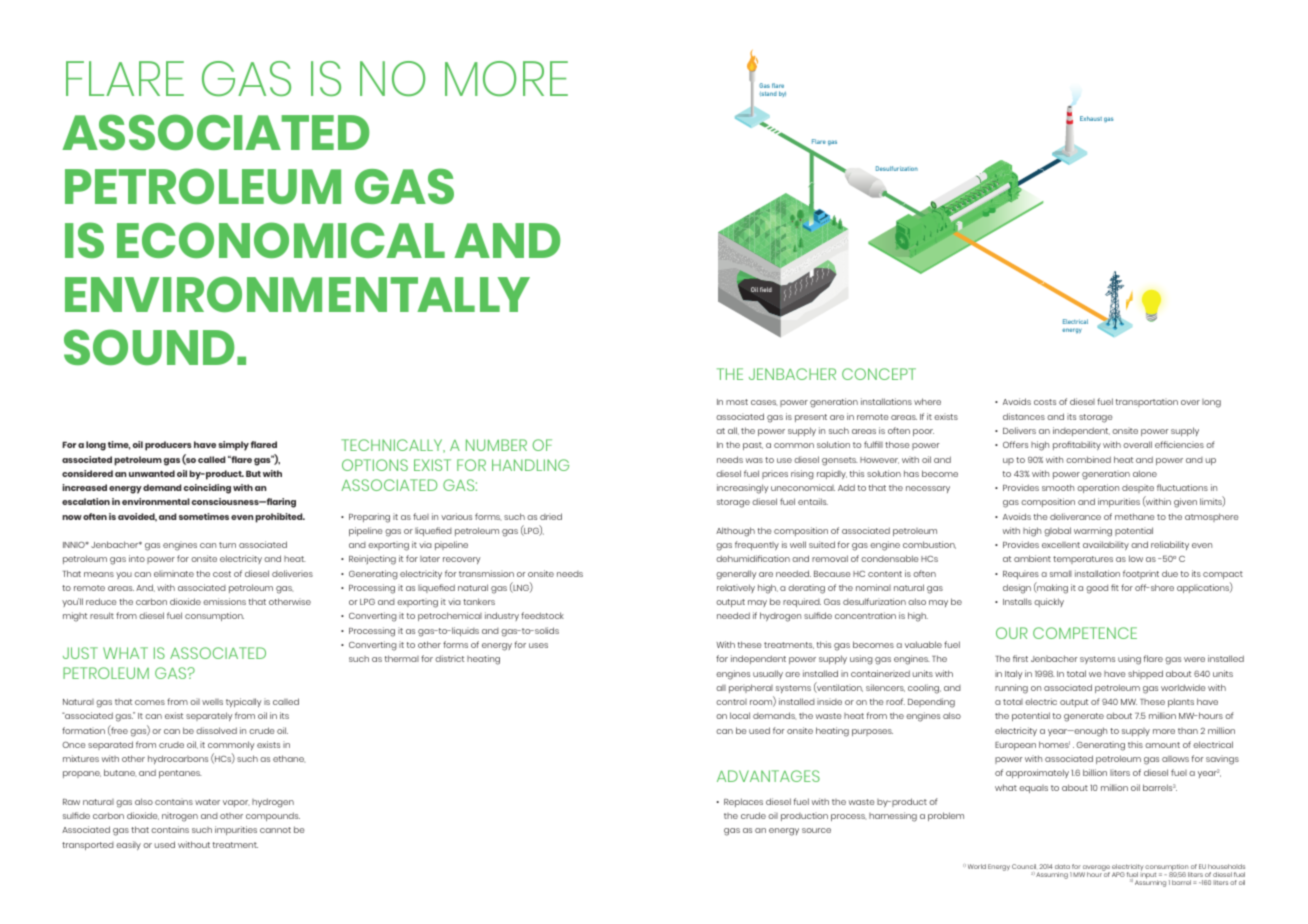  I want to click on coinciding, so click(207, 489).
